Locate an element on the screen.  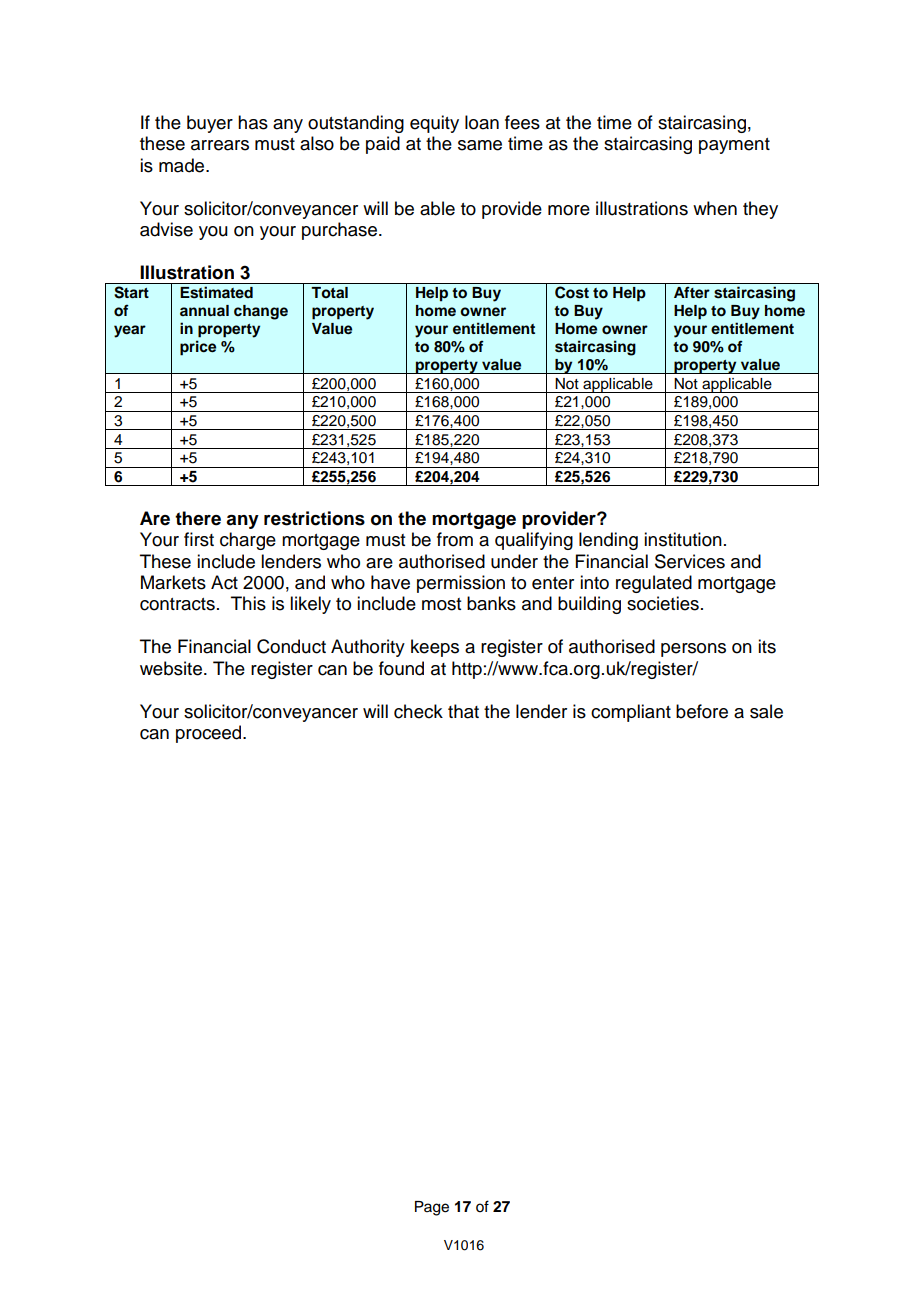
check is located at coordinates (418, 711).
